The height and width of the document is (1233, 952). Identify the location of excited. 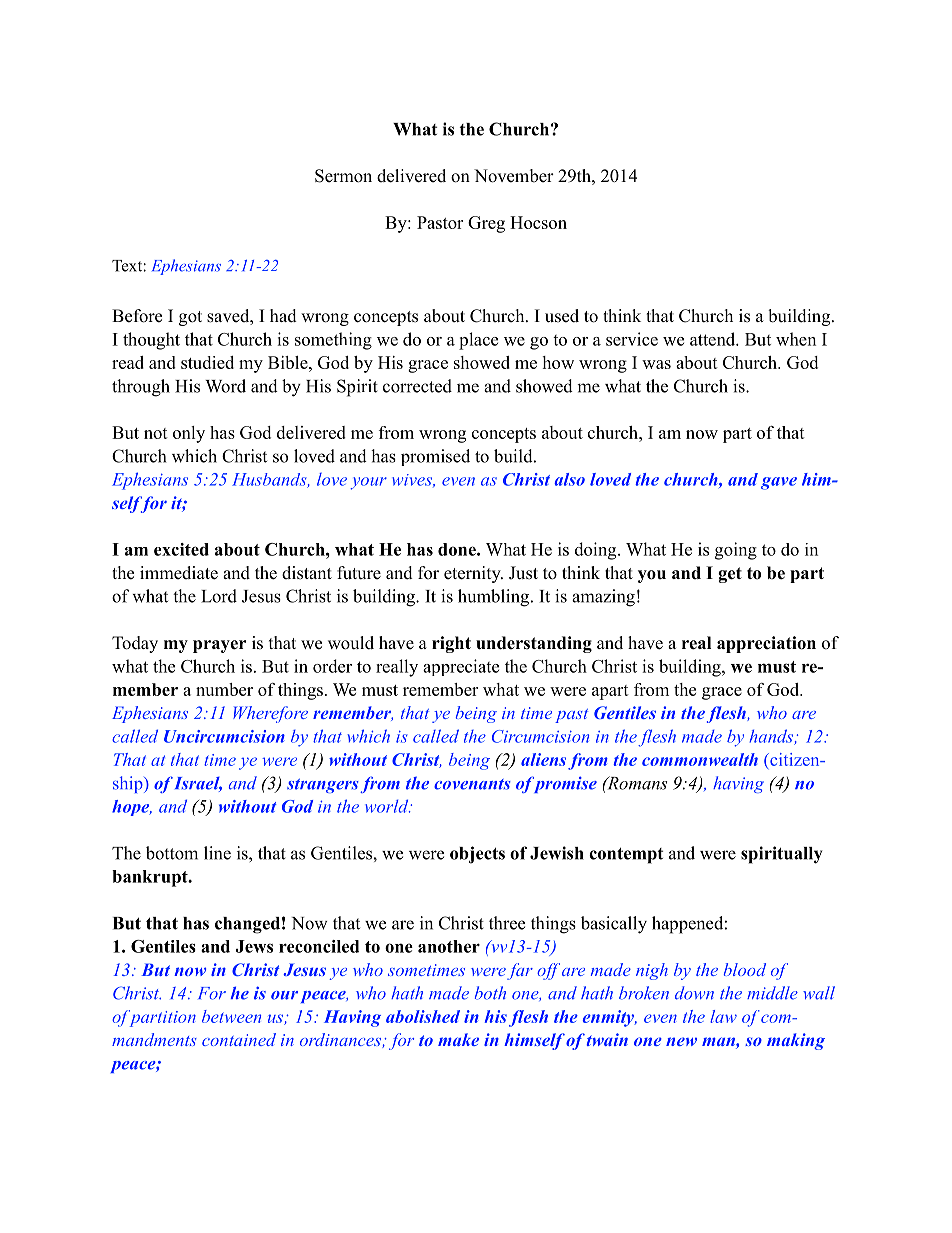
(181, 549).
